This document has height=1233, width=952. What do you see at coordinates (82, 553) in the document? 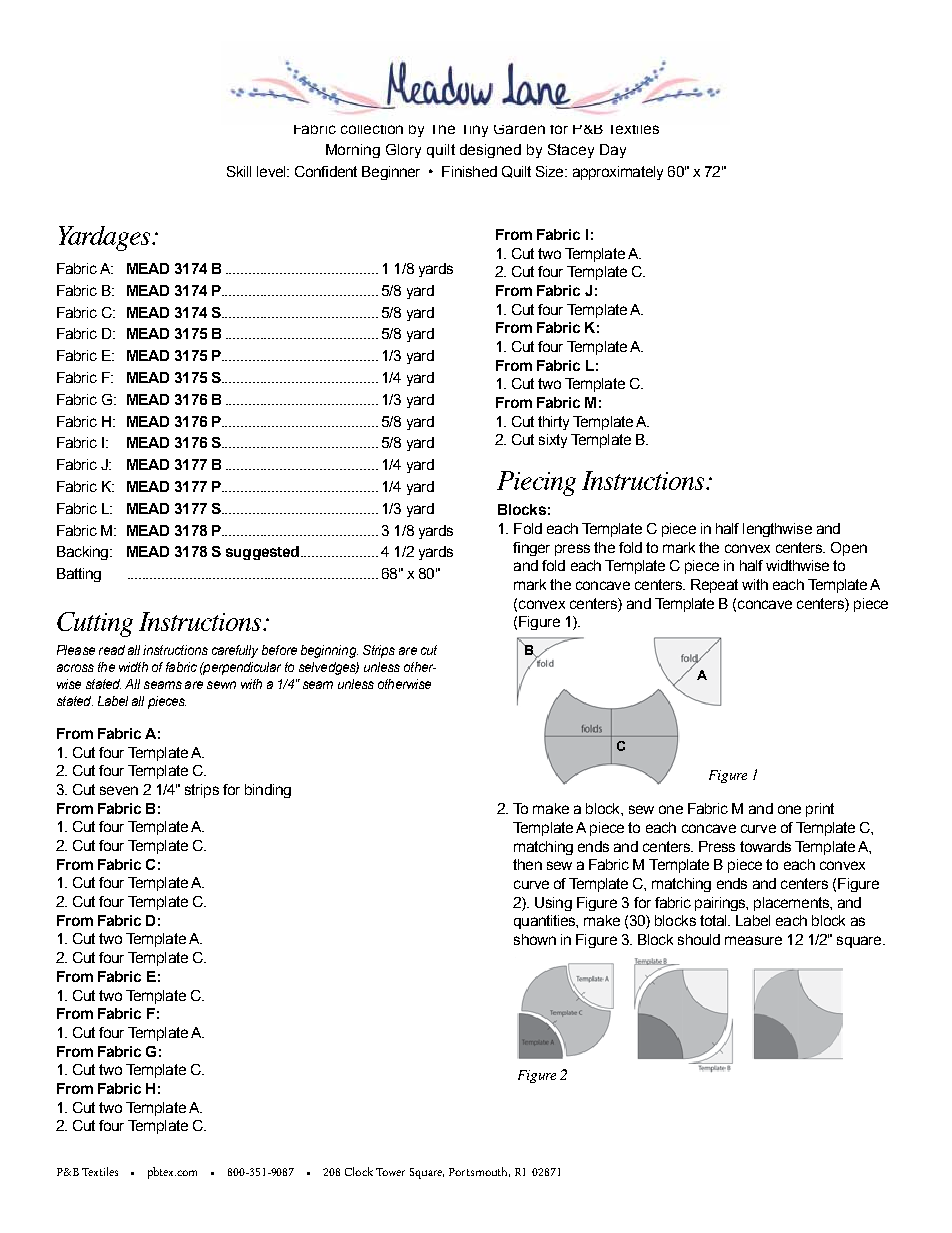
I see `Backing` at bounding box center [82, 553].
